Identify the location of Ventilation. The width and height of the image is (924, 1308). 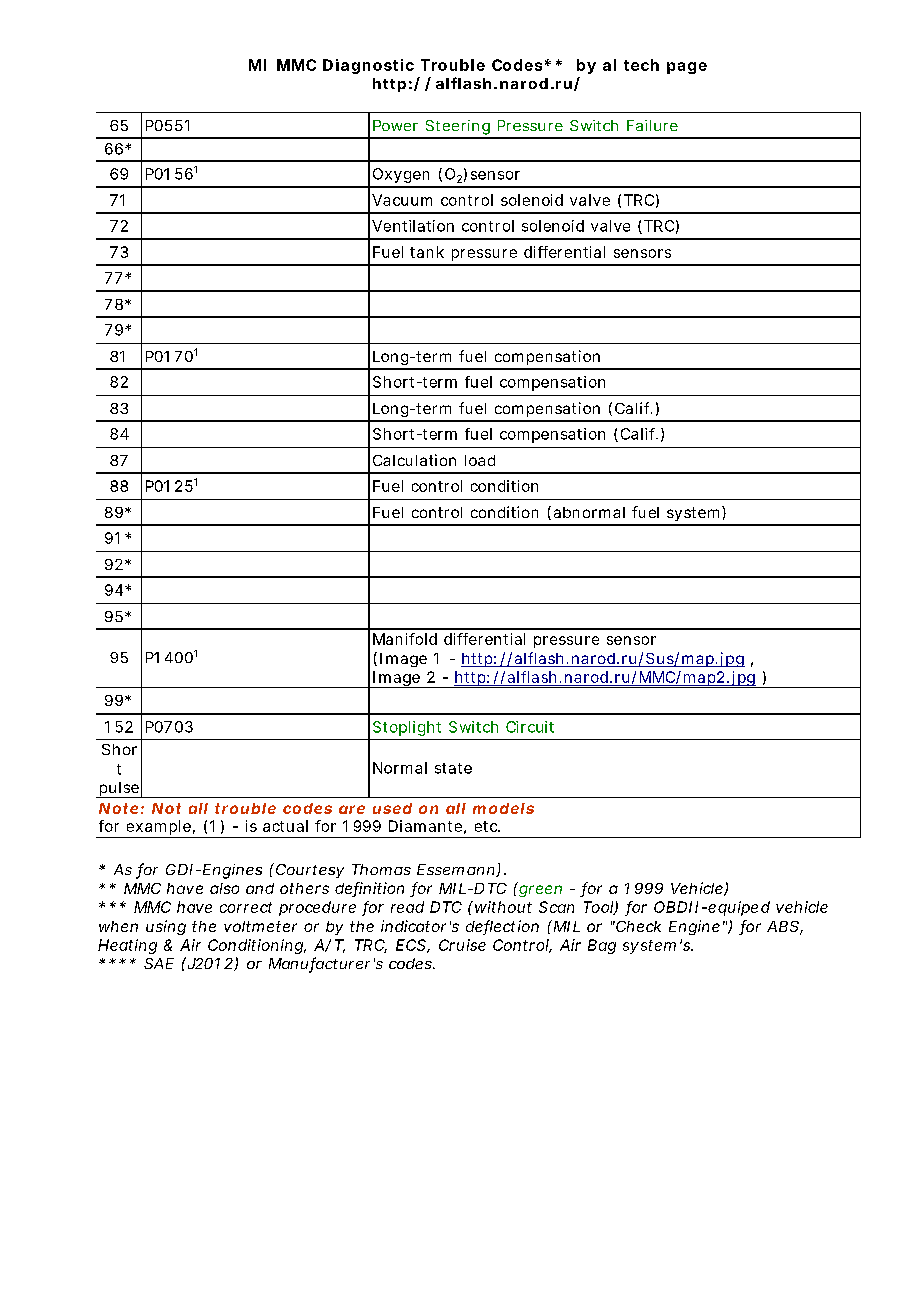
(413, 226).
